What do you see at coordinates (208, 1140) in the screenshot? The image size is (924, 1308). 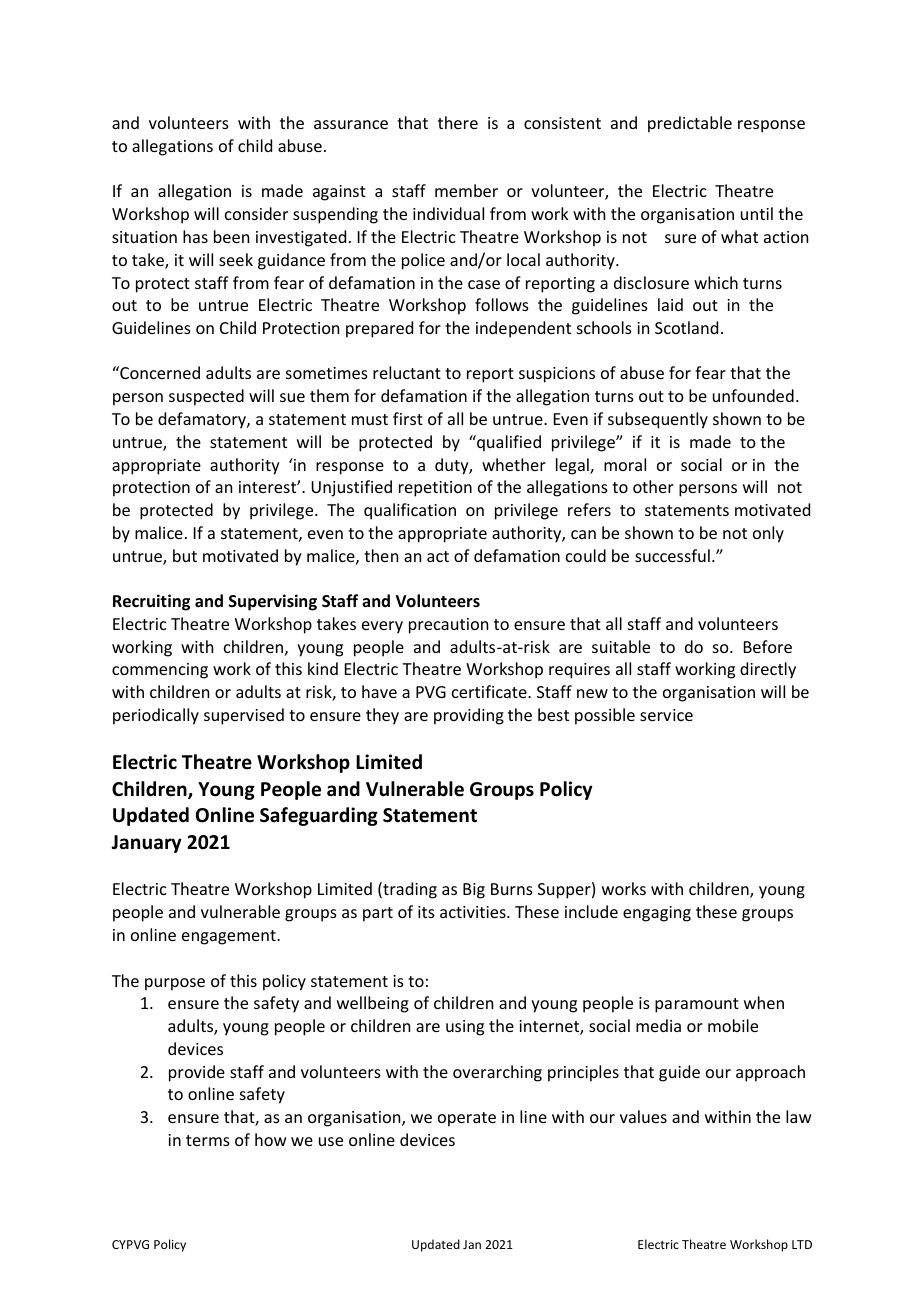 I see `terms` at bounding box center [208, 1140].
